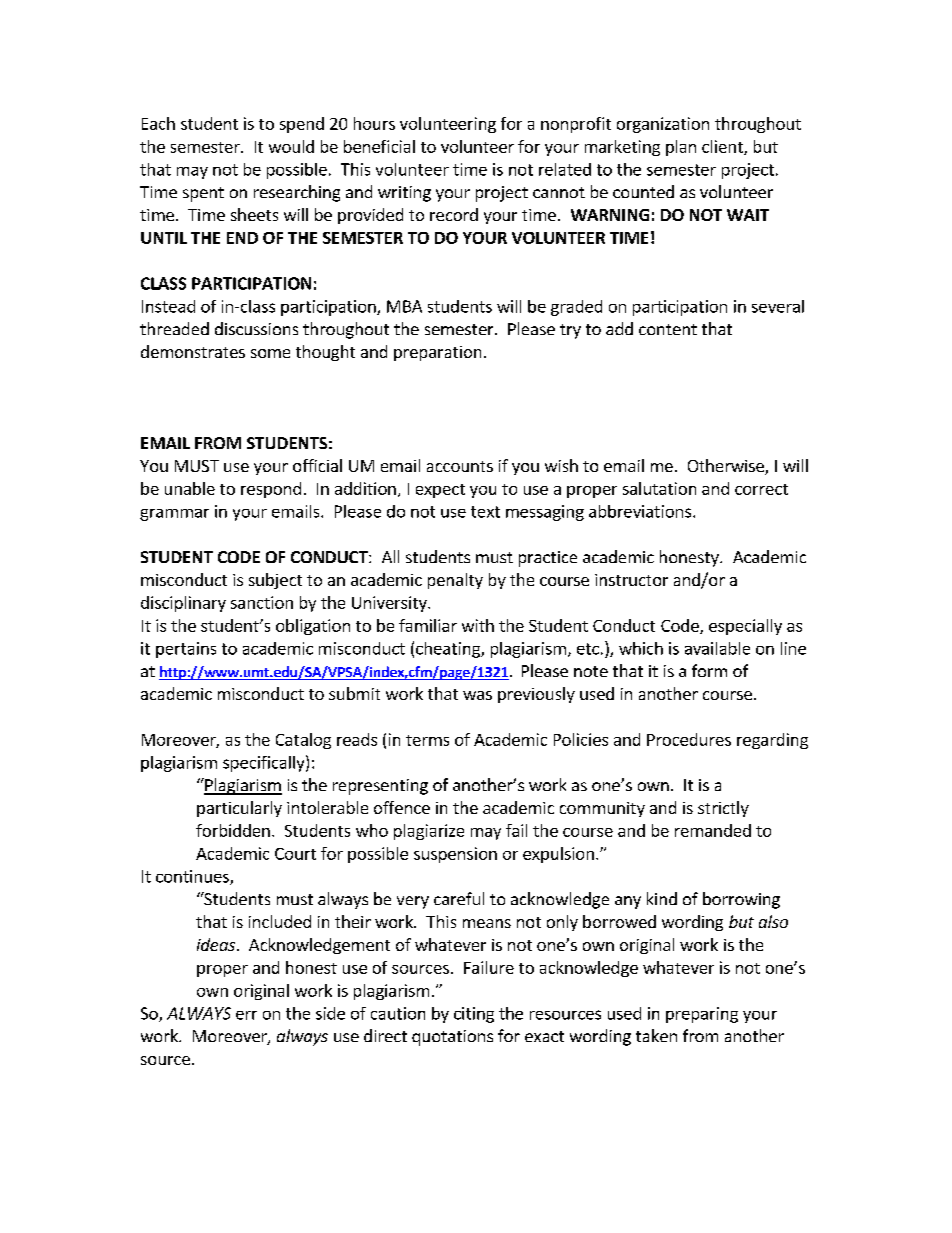  What do you see at coordinates (291, 146) in the screenshot?
I see `would` at bounding box center [291, 146].
